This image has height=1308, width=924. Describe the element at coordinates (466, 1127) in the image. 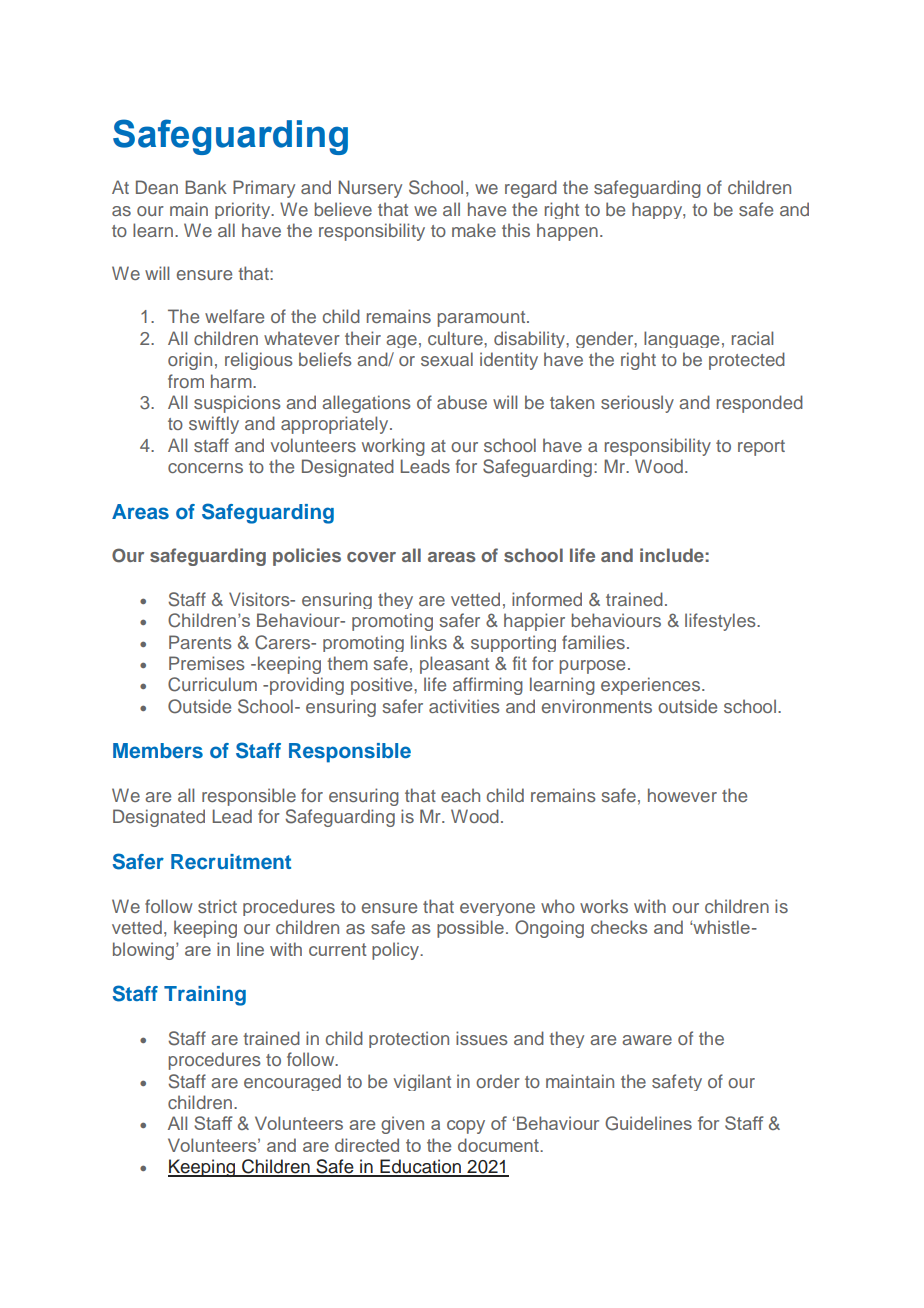

I see `copy` at that location.
